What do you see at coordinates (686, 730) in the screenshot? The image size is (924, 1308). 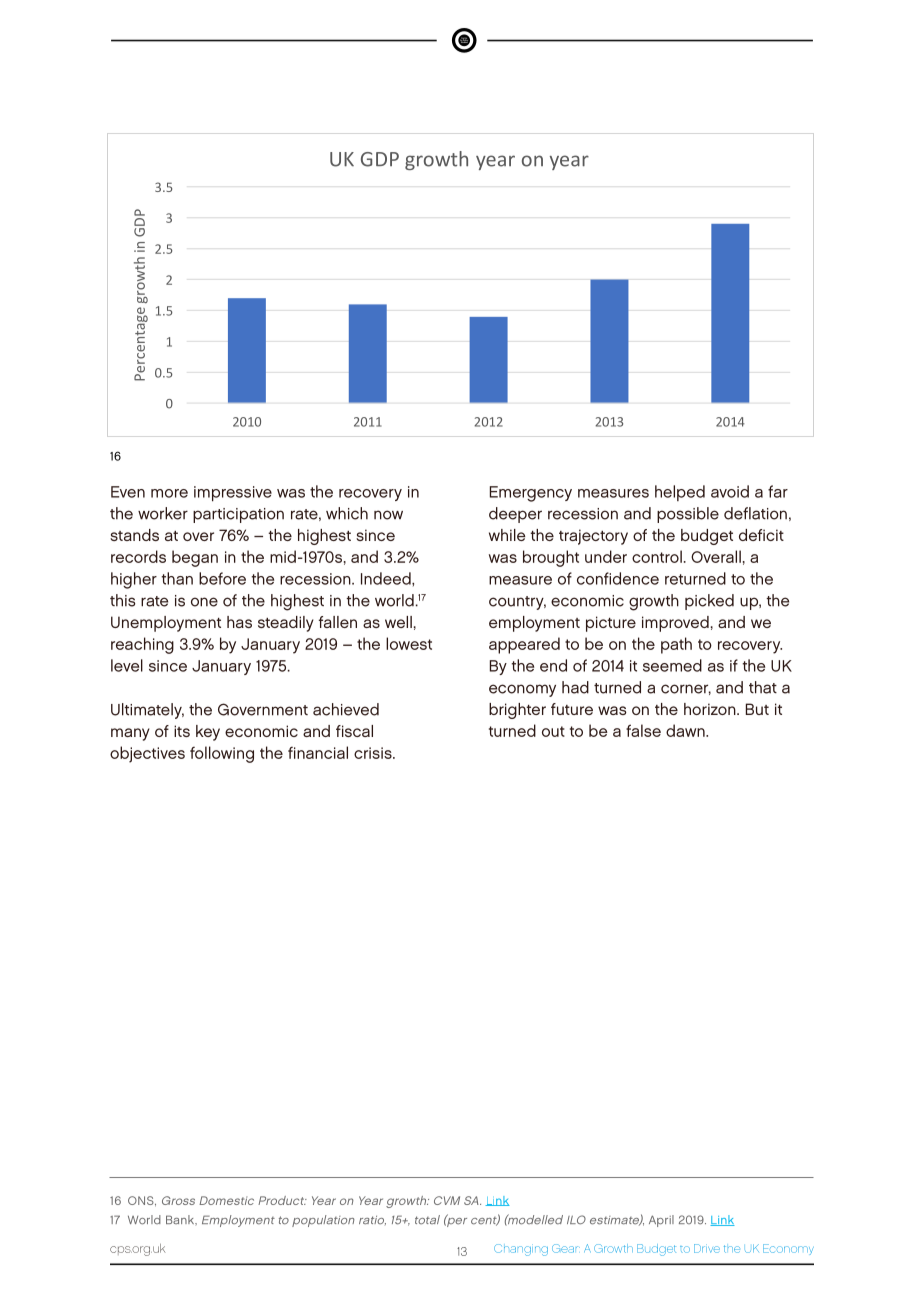 I see `dawn` at bounding box center [686, 730].
